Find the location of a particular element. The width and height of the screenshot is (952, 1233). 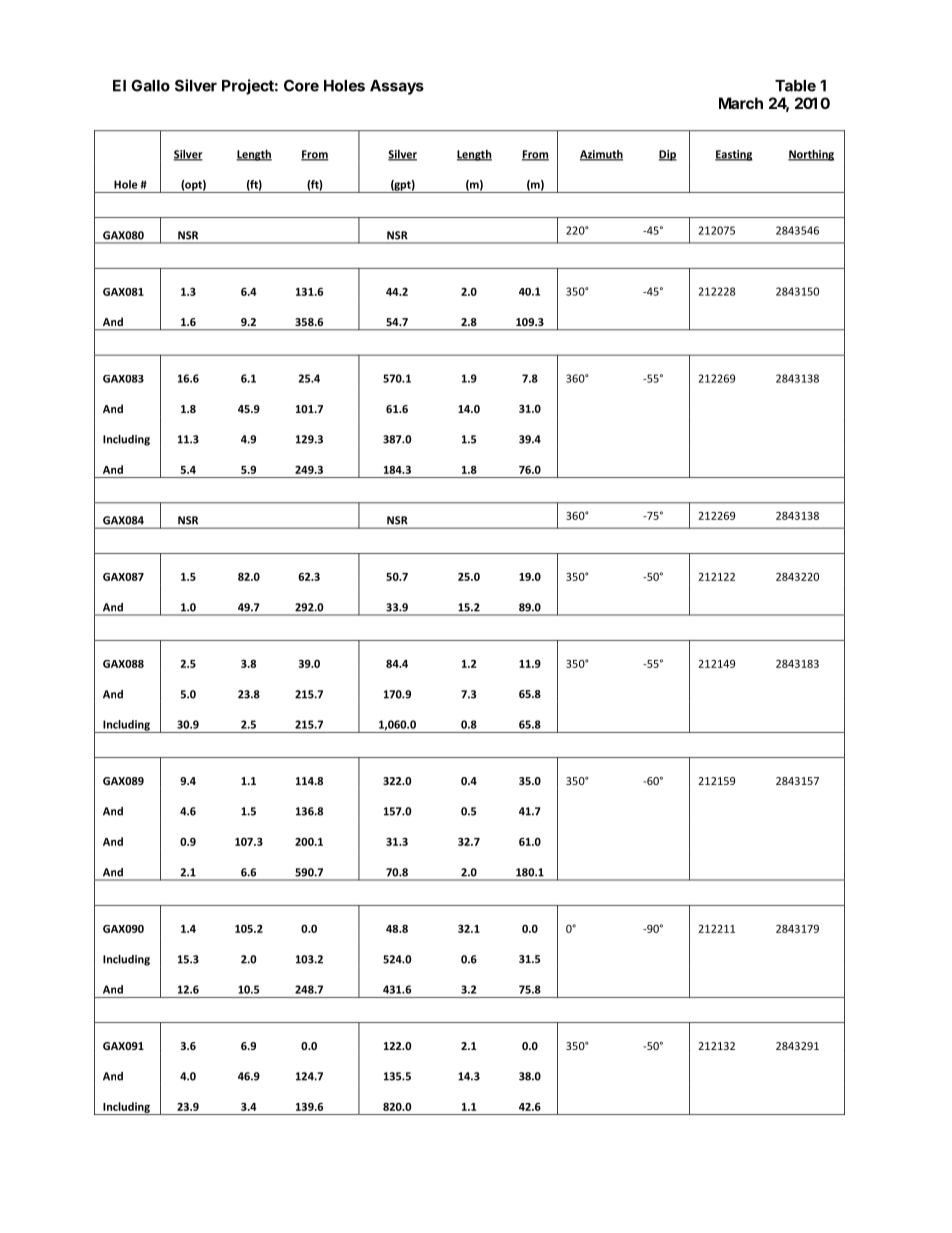

Assays is located at coordinates (397, 87).
